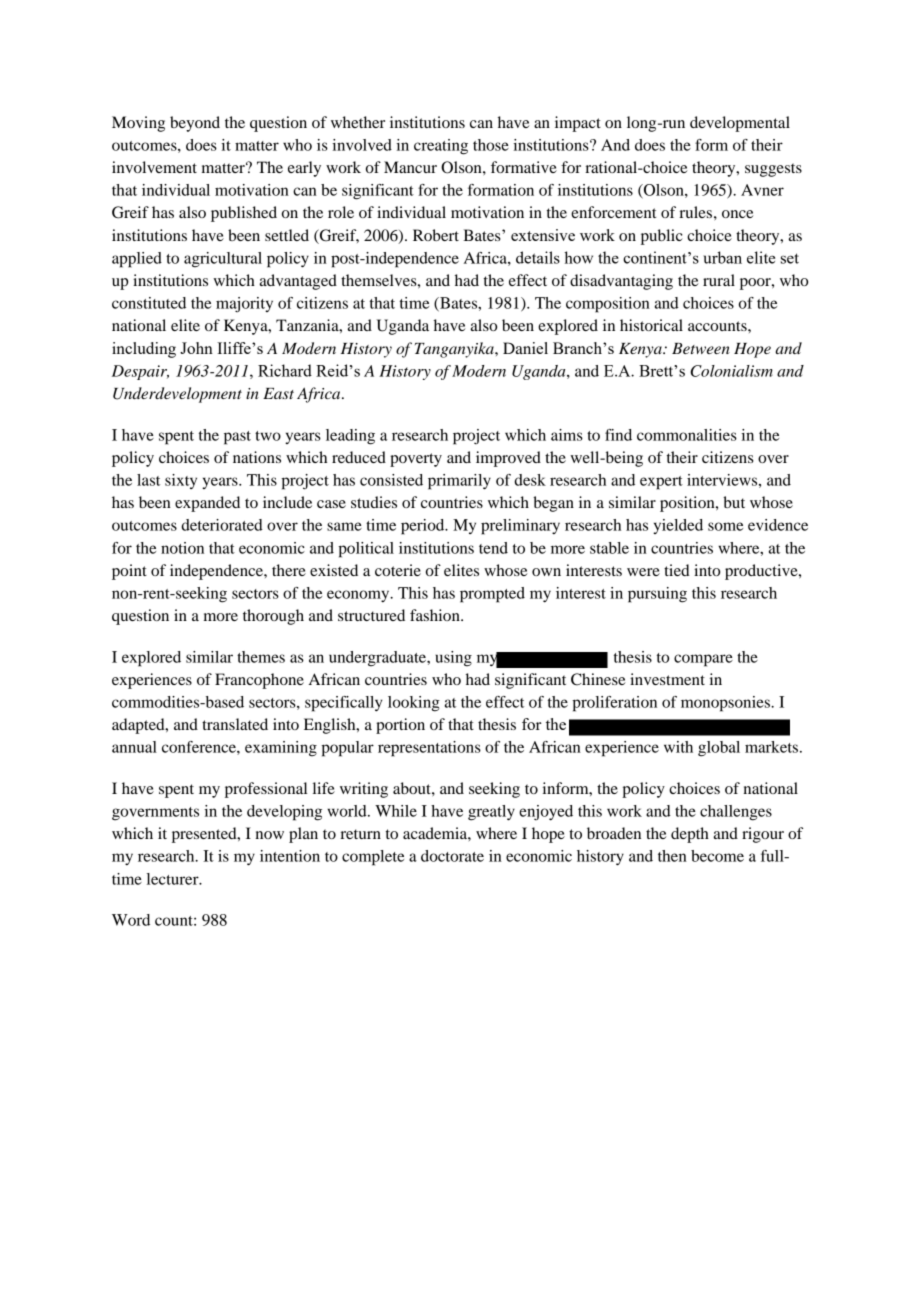 Image resolution: width=924 pixels, height=1308 pixels. I want to click on beyond, so click(195, 124).
